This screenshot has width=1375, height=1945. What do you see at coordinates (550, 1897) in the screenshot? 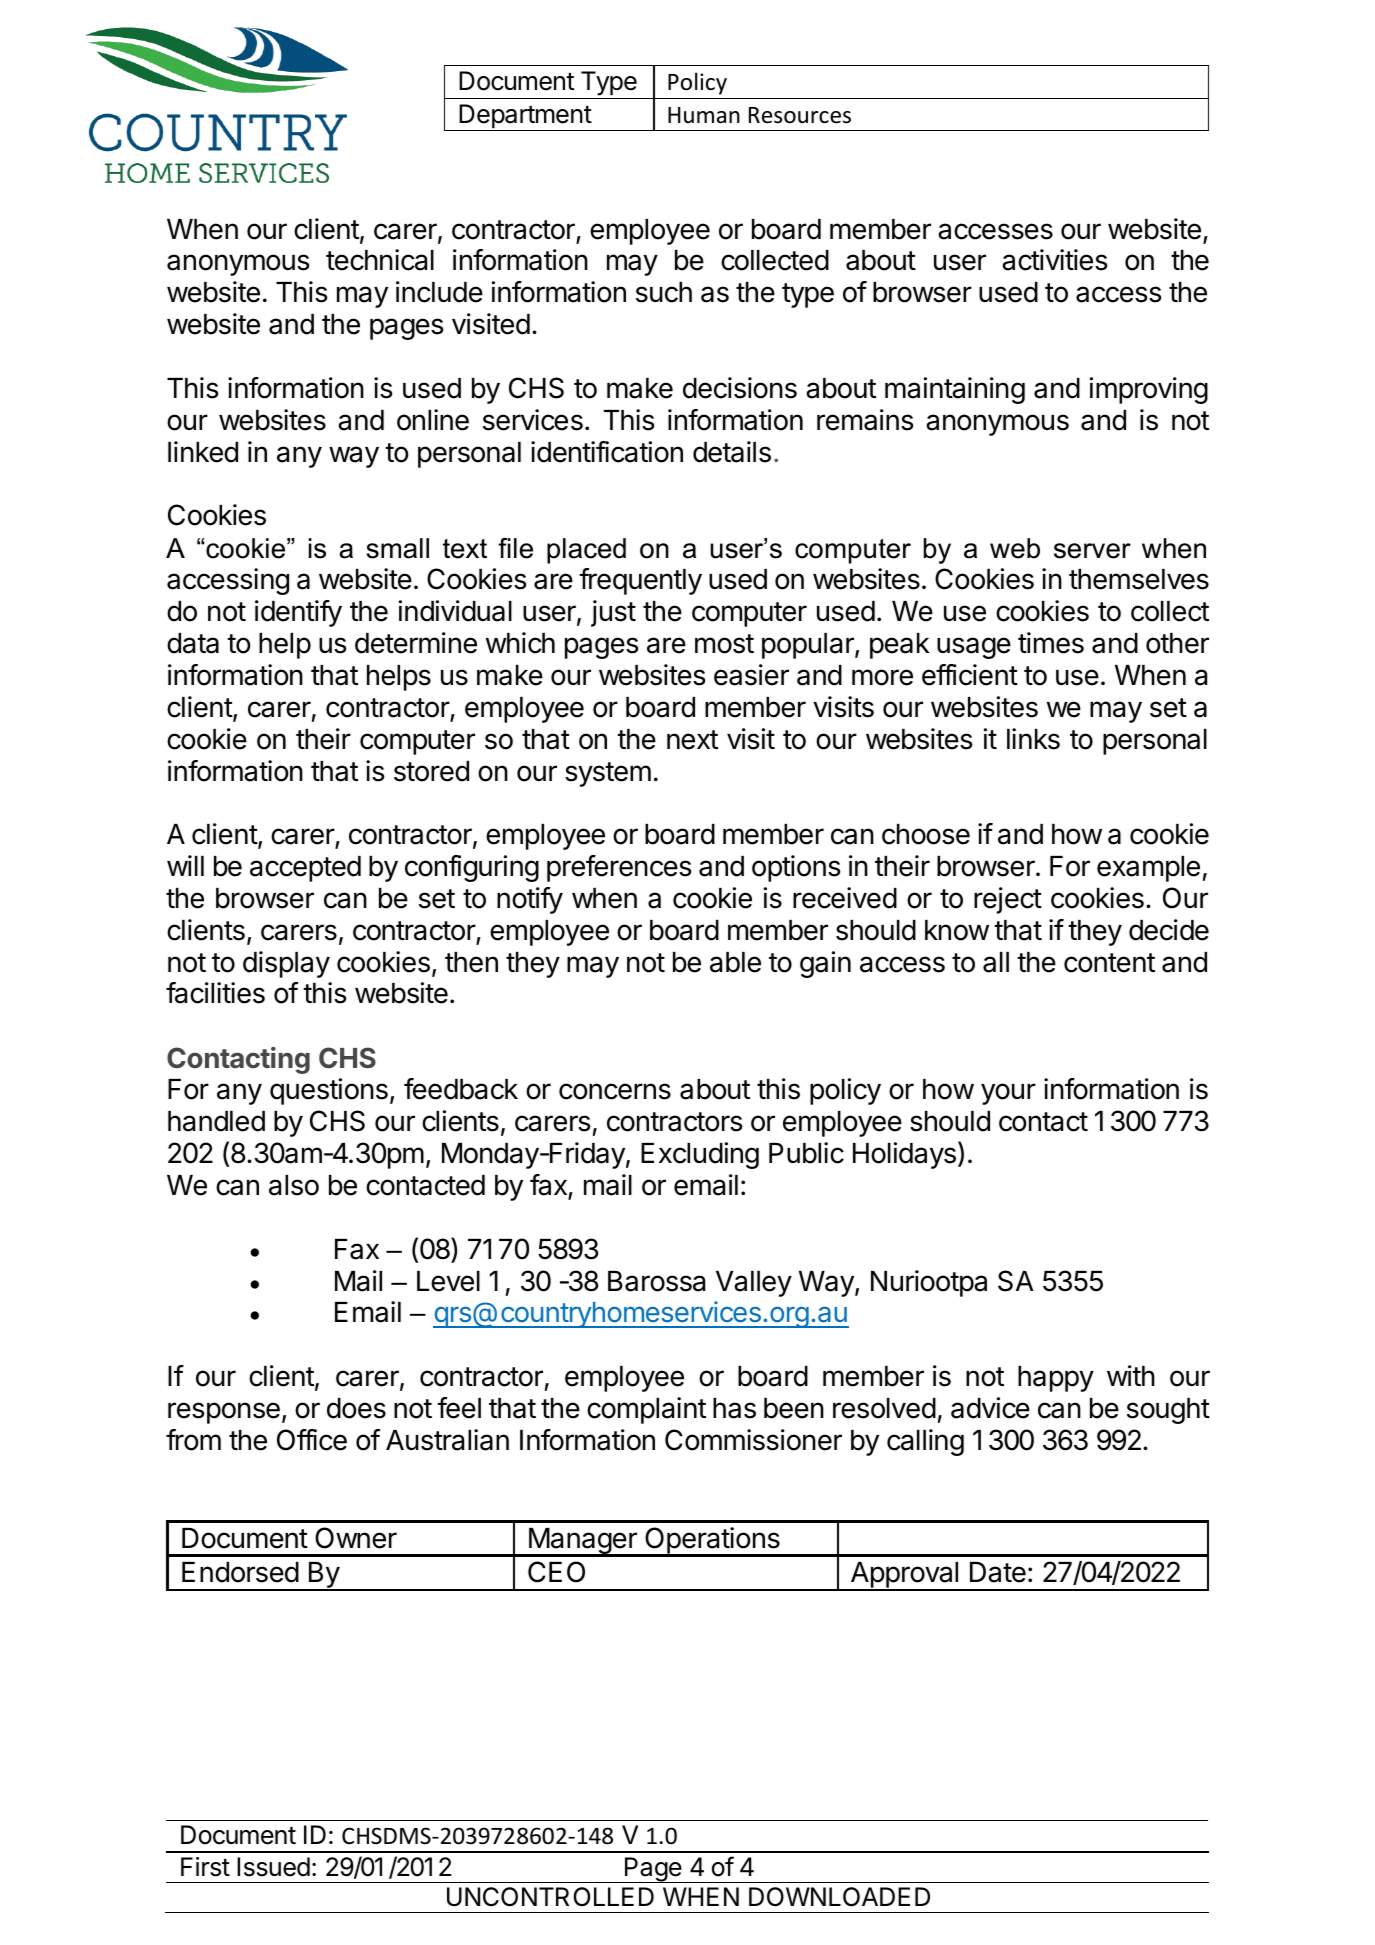
I see `UNCONTROLLED` at bounding box center [550, 1897].
